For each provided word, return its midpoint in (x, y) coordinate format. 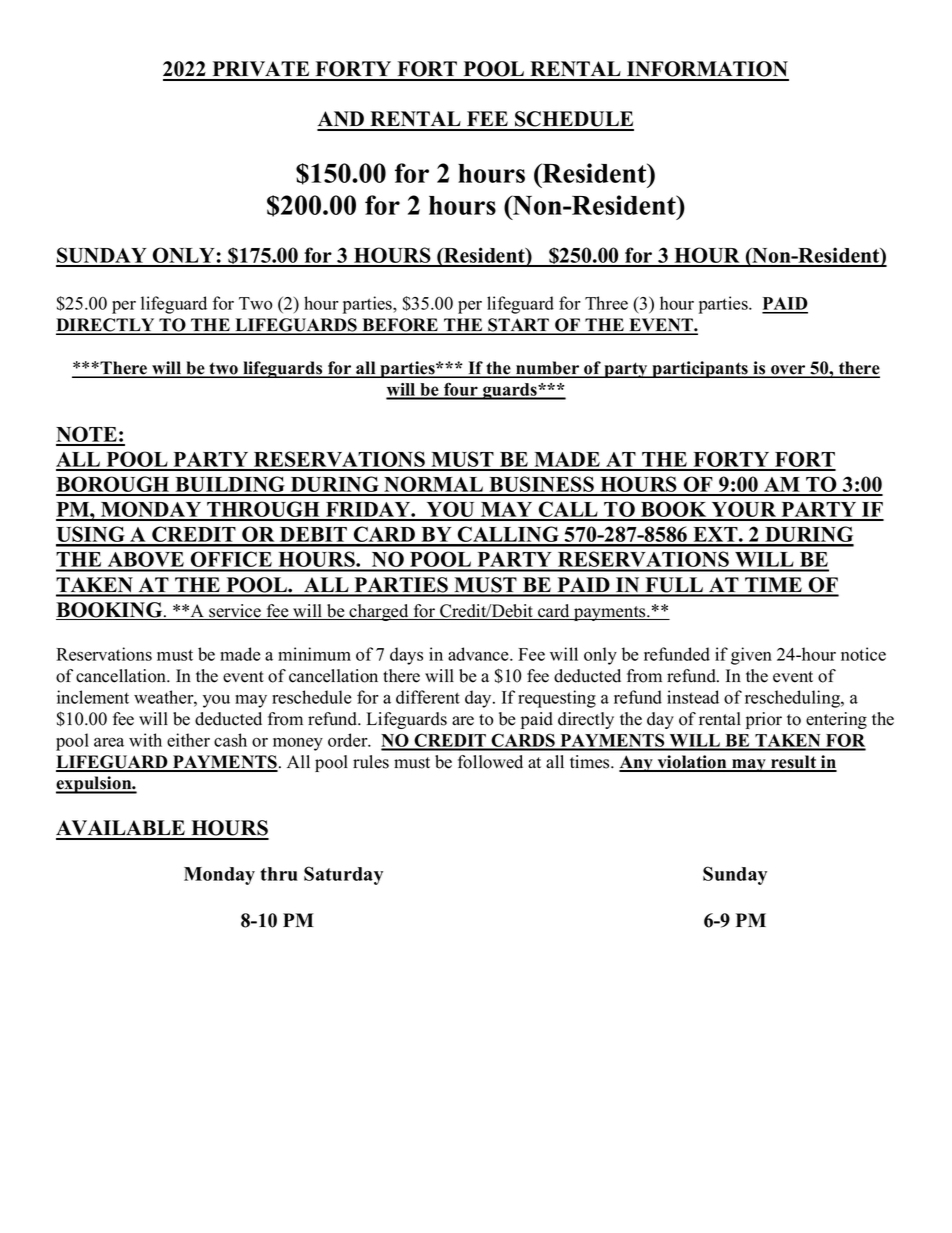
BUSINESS (541, 485)
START (519, 326)
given (751, 656)
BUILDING (230, 485)
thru (279, 874)
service (235, 612)
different (428, 697)
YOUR (744, 510)
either (188, 740)
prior (764, 720)
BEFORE (400, 326)
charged (379, 612)
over (788, 371)
